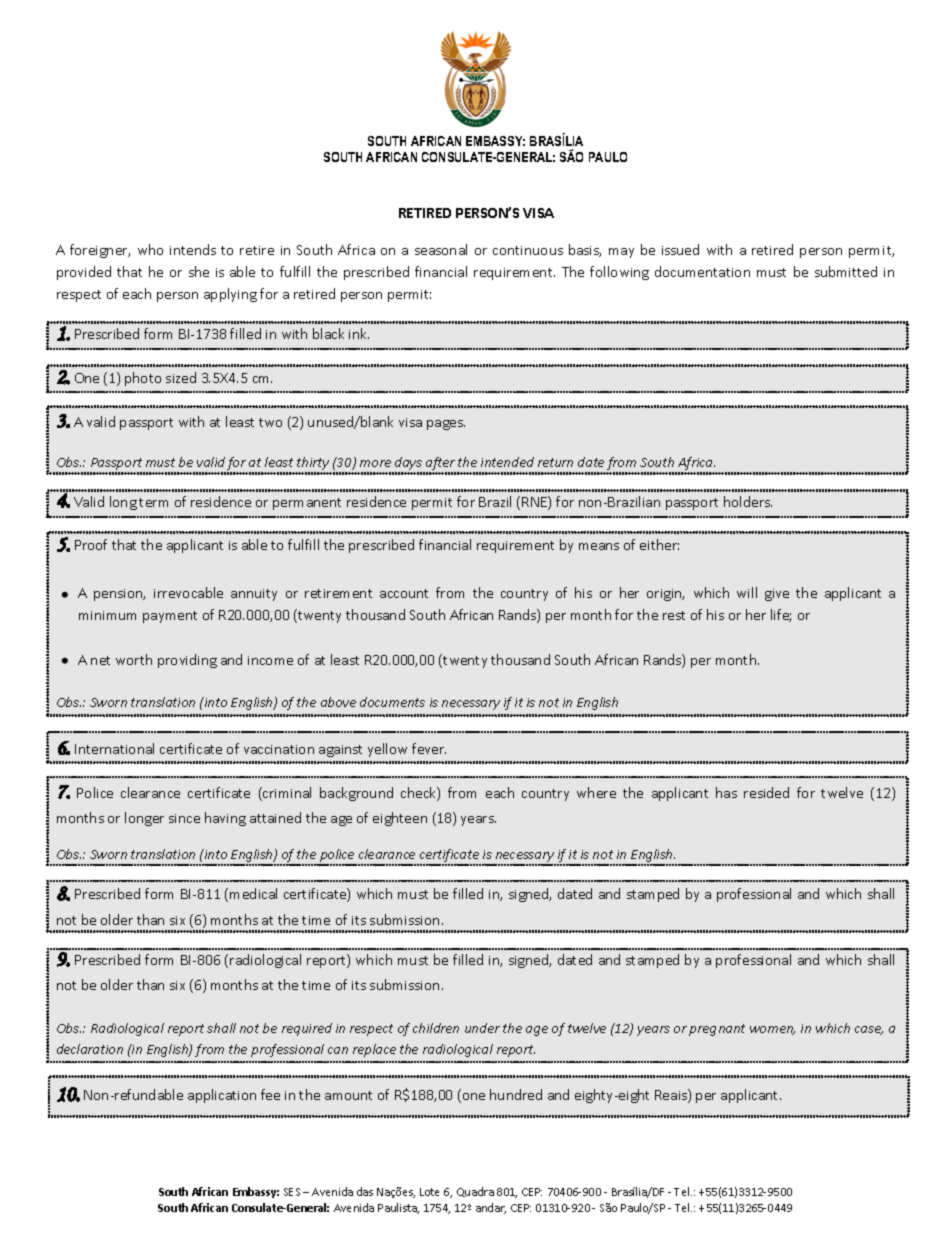  I want to click on she, so click(199, 271).
